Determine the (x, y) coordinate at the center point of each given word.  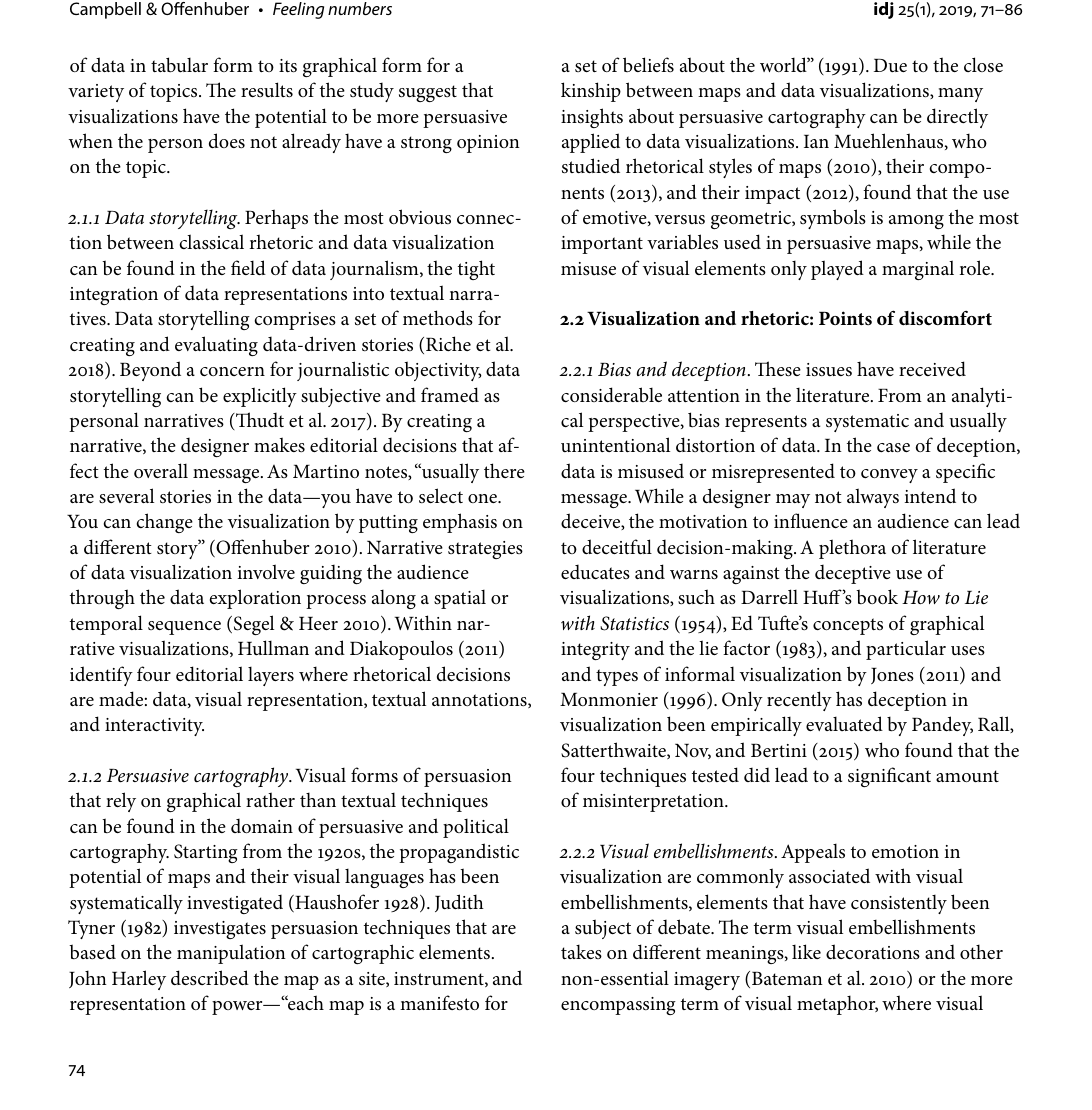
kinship (591, 92)
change (164, 523)
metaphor (837, 1005)
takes (581, 951)
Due (890, 66)
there (504, 470)
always (873, 498)
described (210, 977)
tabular (179, 65)
